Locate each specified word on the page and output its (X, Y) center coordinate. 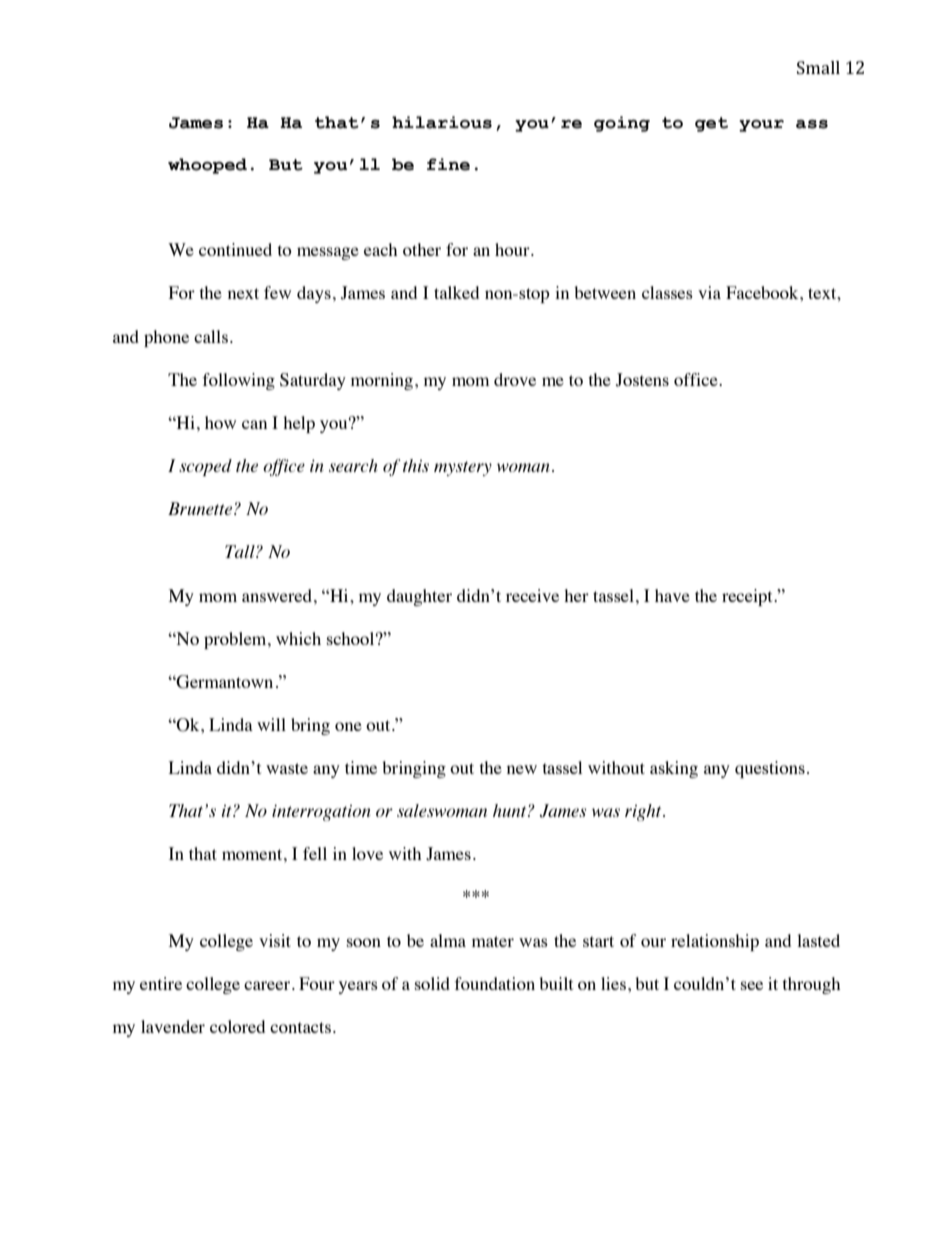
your (761, 126)
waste (287, 768)
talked (456, 292)
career (267, 985)
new (522, 769)
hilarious (442, 122)
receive (532, 595)
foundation (495, 983)
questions (770, 769)
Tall (241, 551)
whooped (207, 166)
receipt (748, 597)
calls (211, 336)
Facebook (763, 292)
